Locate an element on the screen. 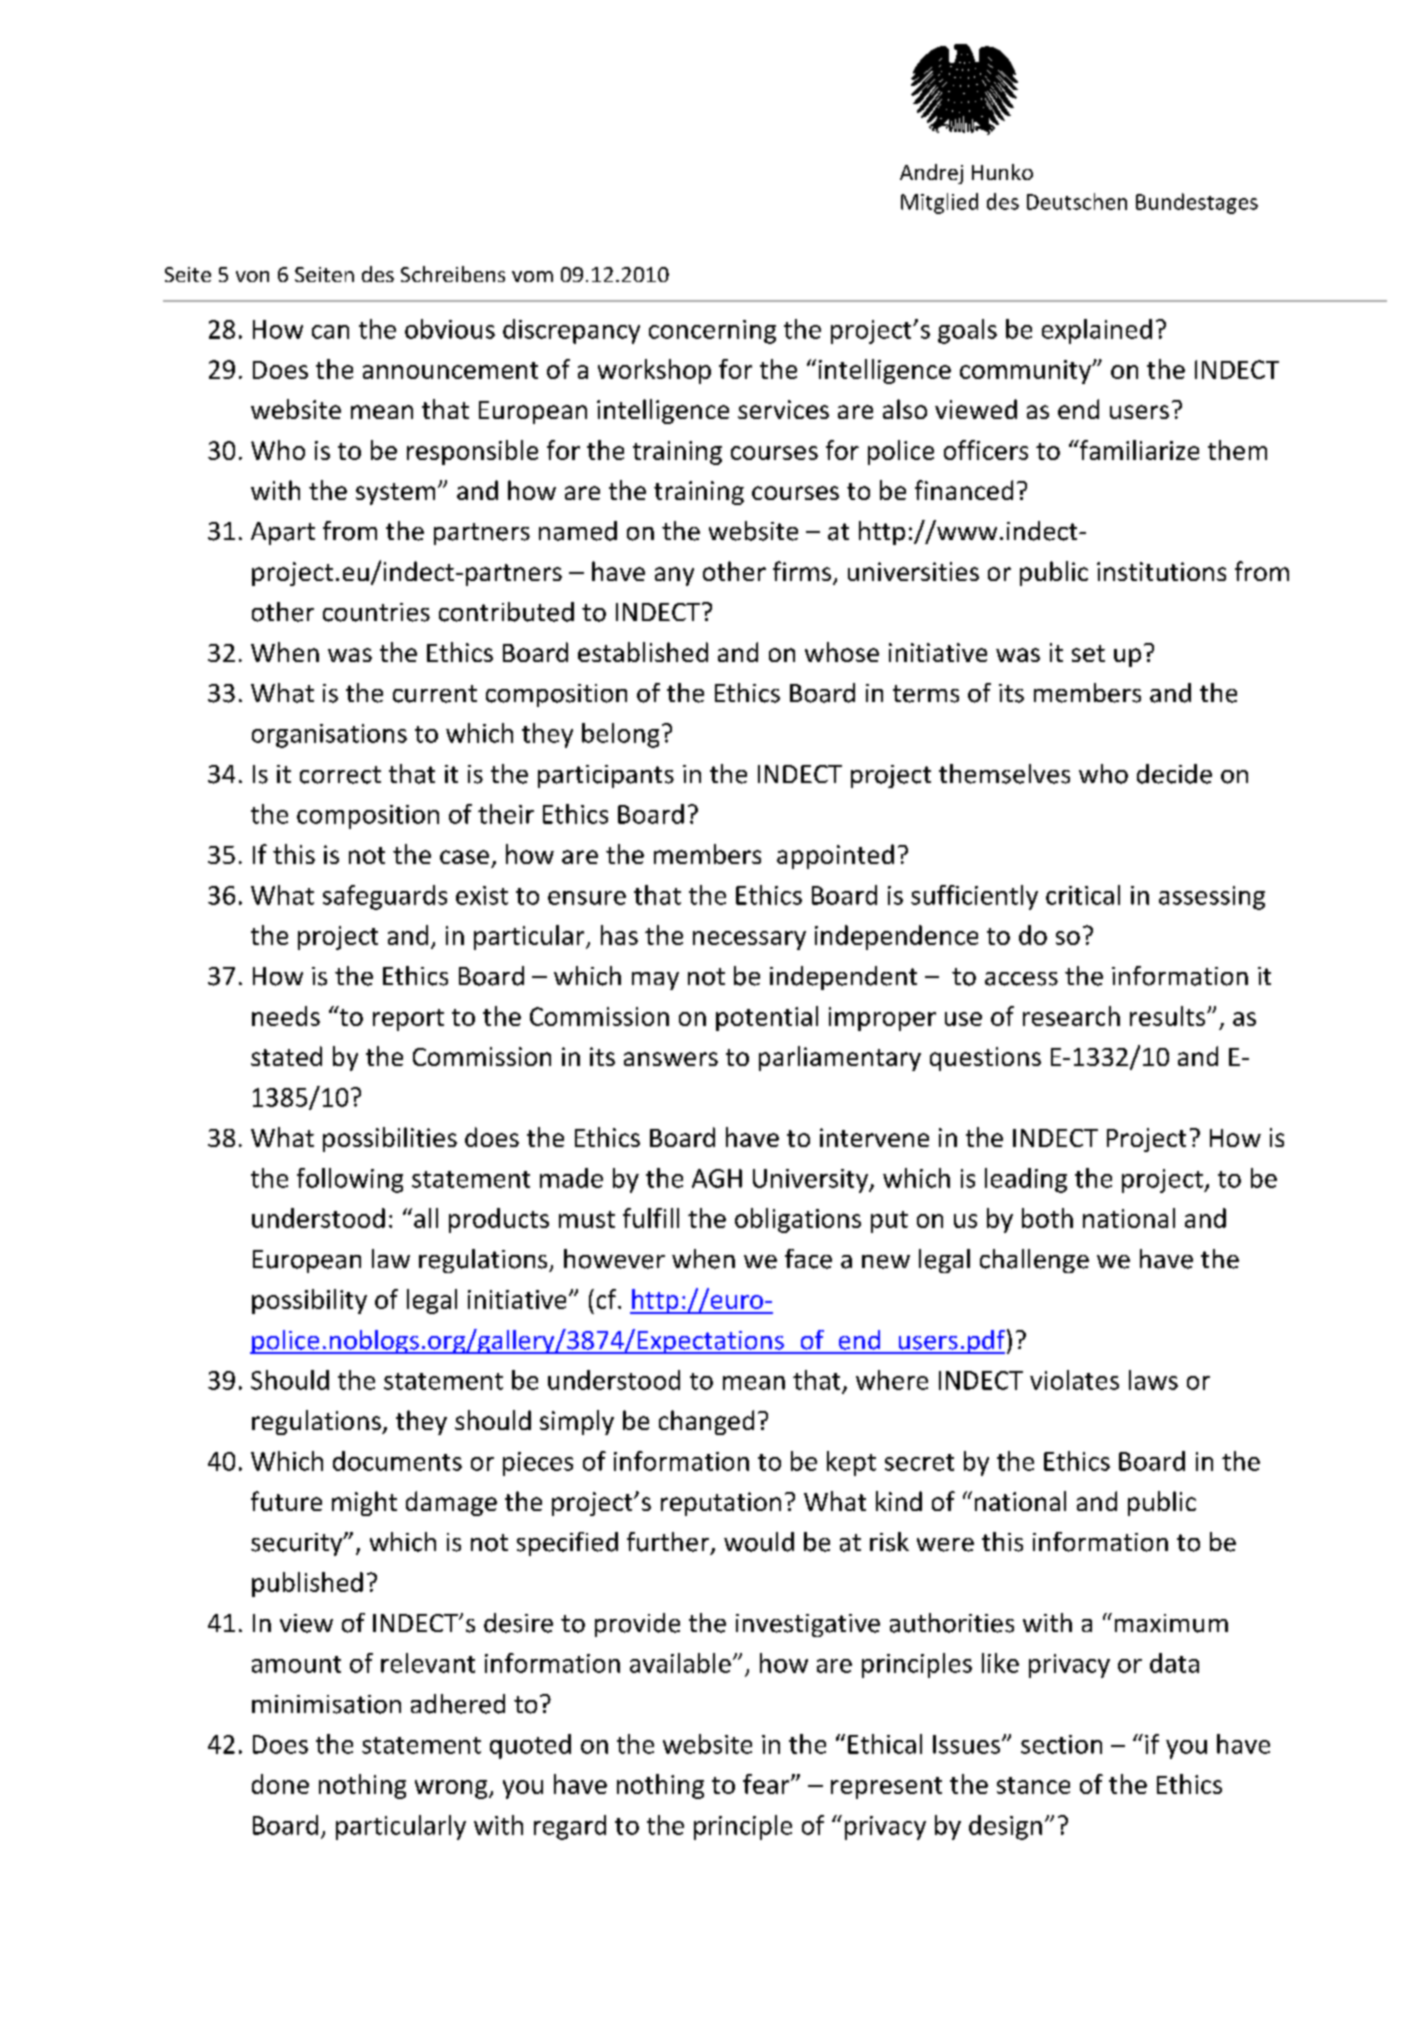 The image size is (1428, 2021). von is located at coordinates (252, 276).
